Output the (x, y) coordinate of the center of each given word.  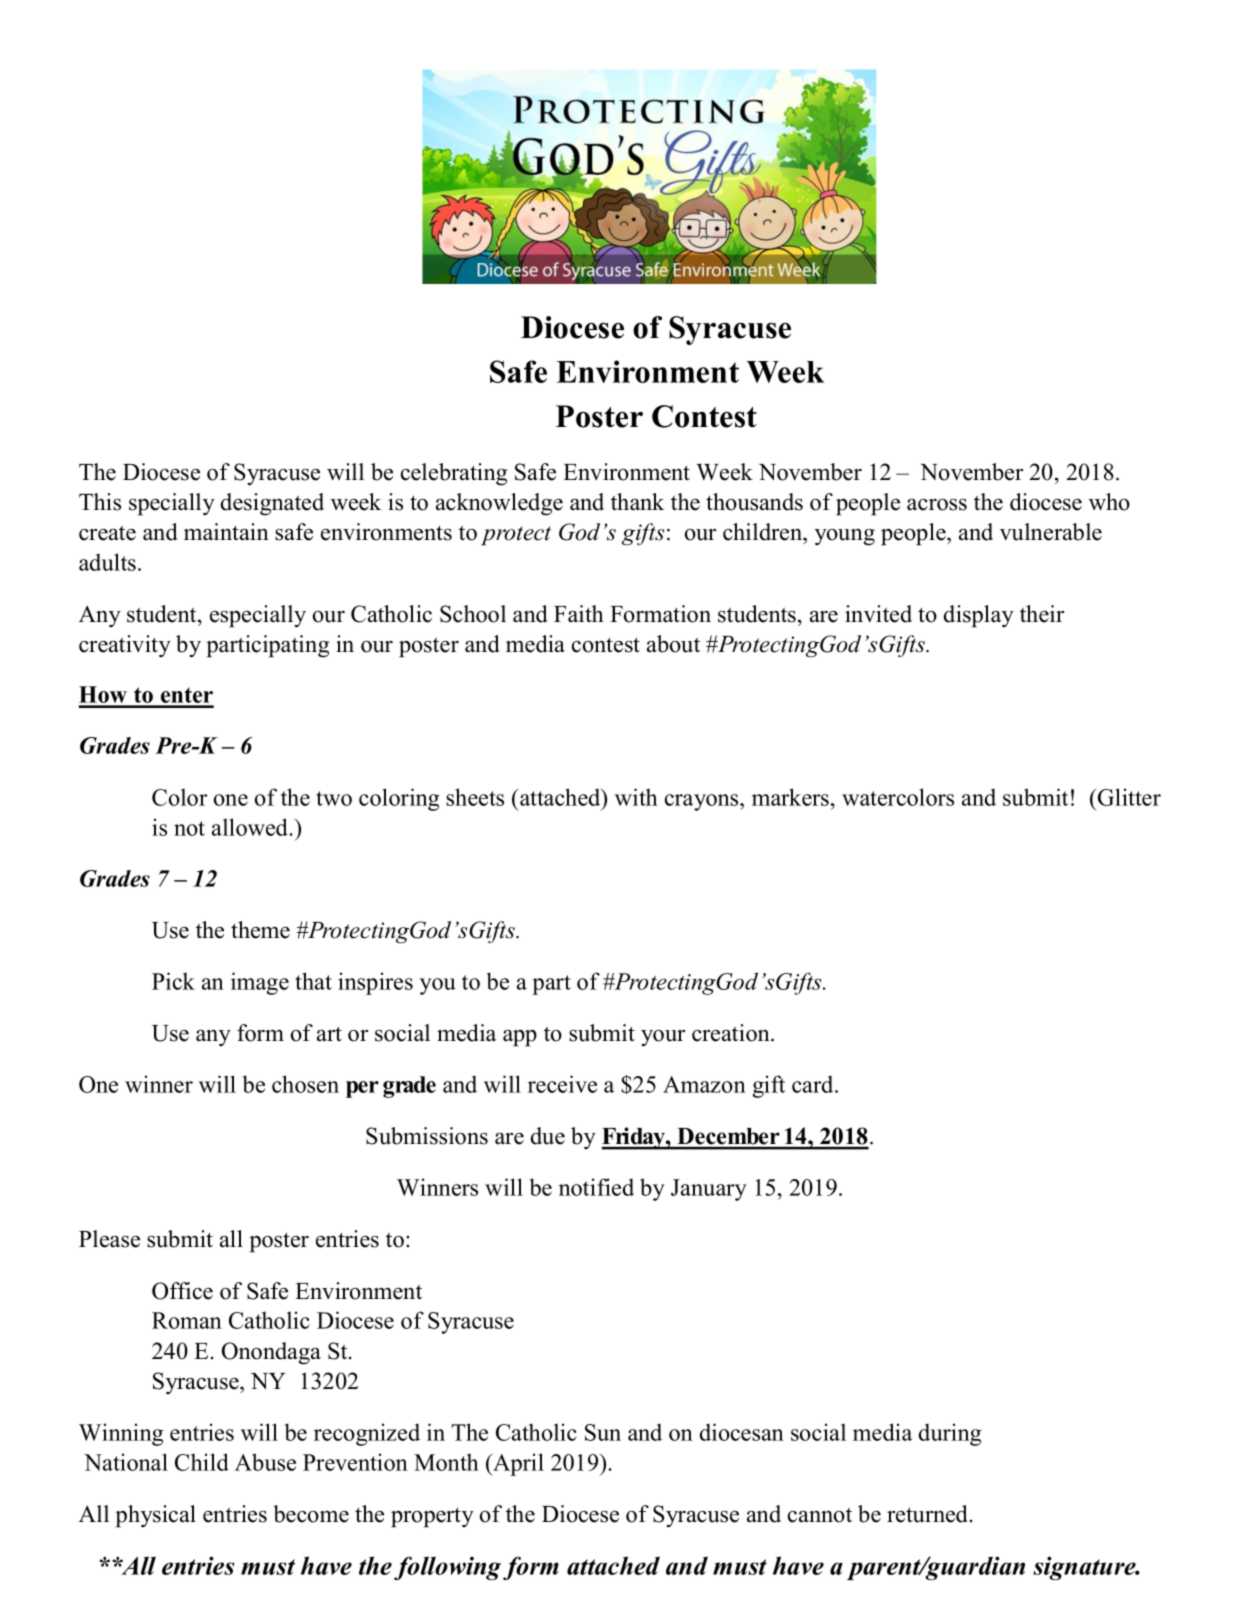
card (814, 1084)
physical (155, 1516)
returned (929, 1514)
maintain (226, 532)
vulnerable (1051, 532)
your (663, 1038)
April (517, 1464)
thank (637, 501)
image (260, 983)
